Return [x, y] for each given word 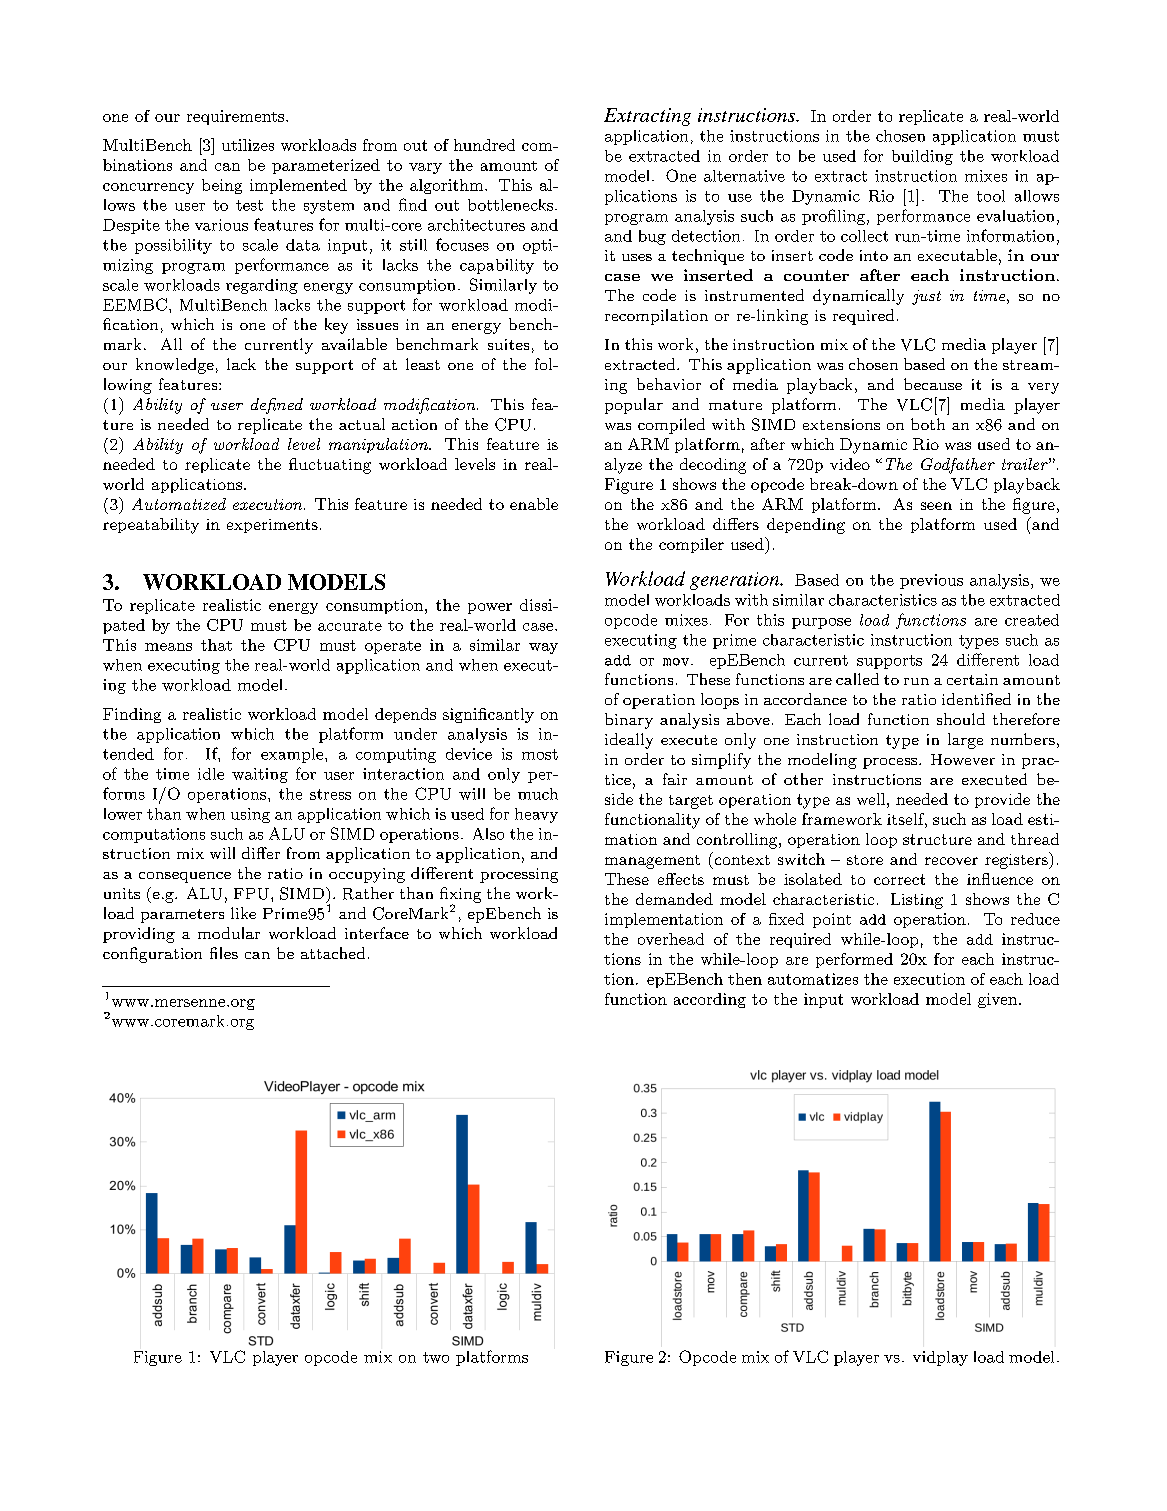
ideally [629, 741]
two [436, 1357]
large [965, 741]
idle [211, 774]
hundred [484, 145]
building [922, 157]
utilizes [248, 145]
